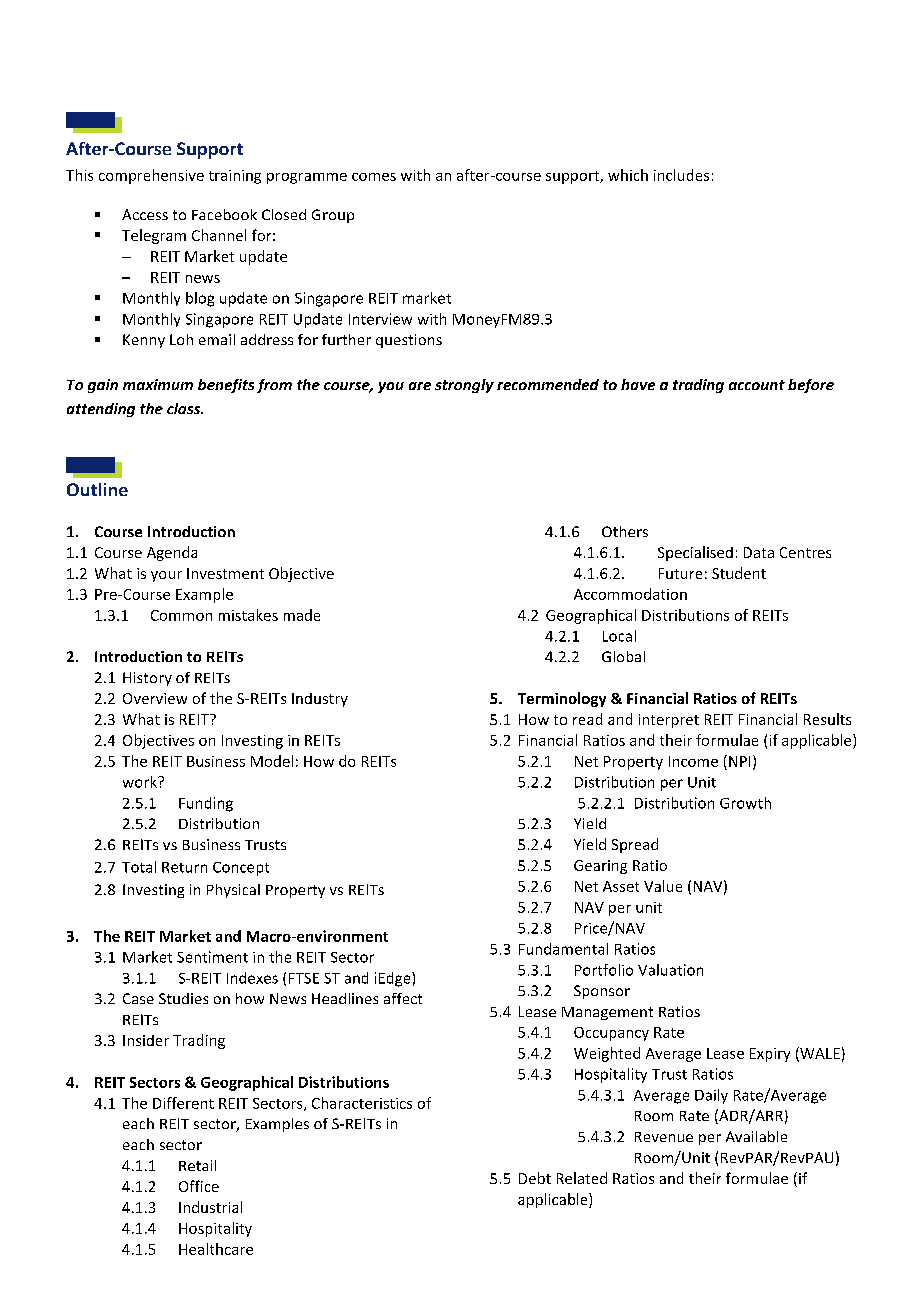 The height and width of the screenshot is (1308, 924). Describe the element at coordinates (562, 699) in the screenshot. I see `Terminology` at that location.
